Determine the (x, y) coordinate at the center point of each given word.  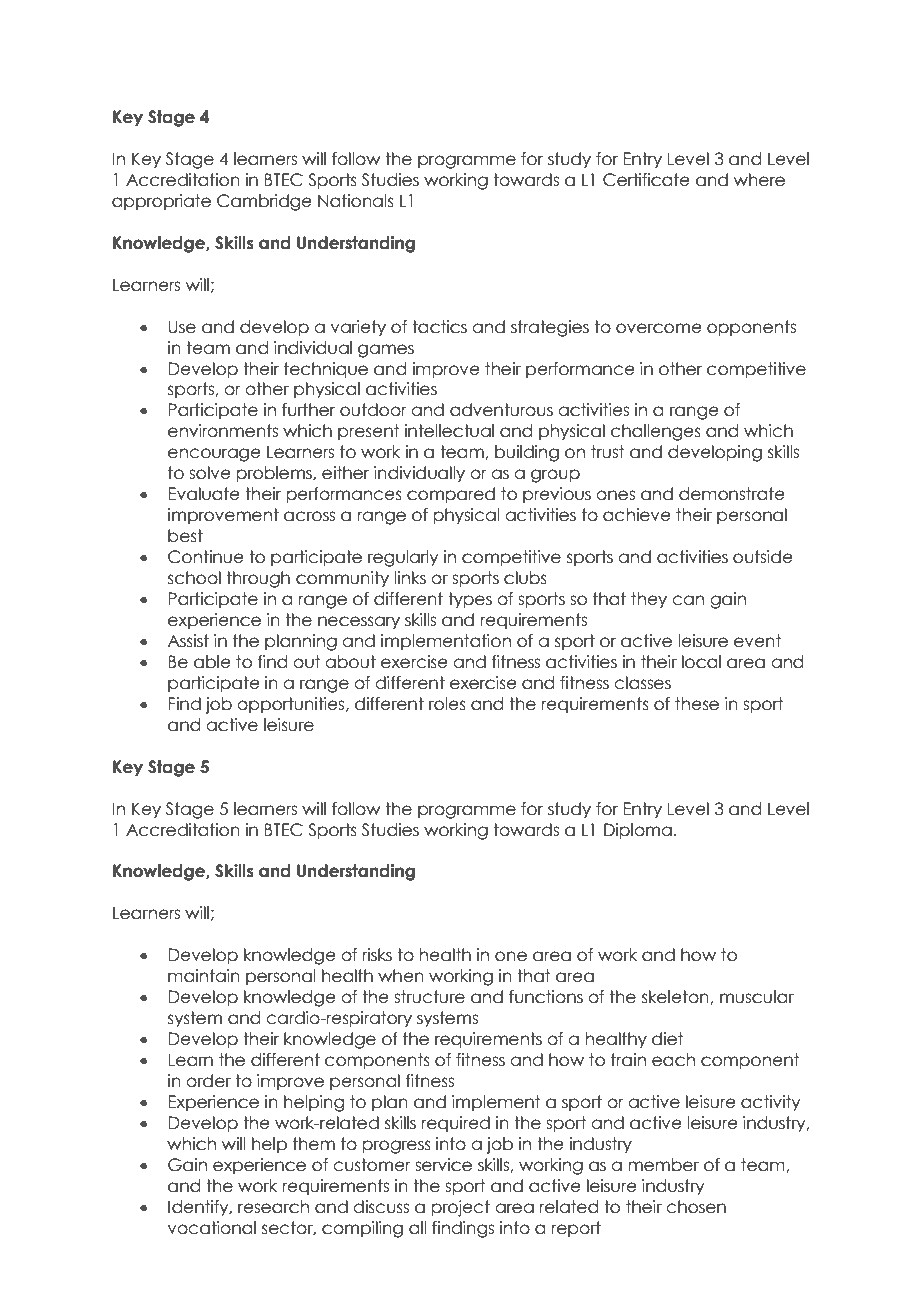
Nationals (356, 201)
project (461, 1208)
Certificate (646, 180)
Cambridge (264, 202)
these (697, 704)
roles (447, 704)
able (212, 662)
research (273, 1207)
